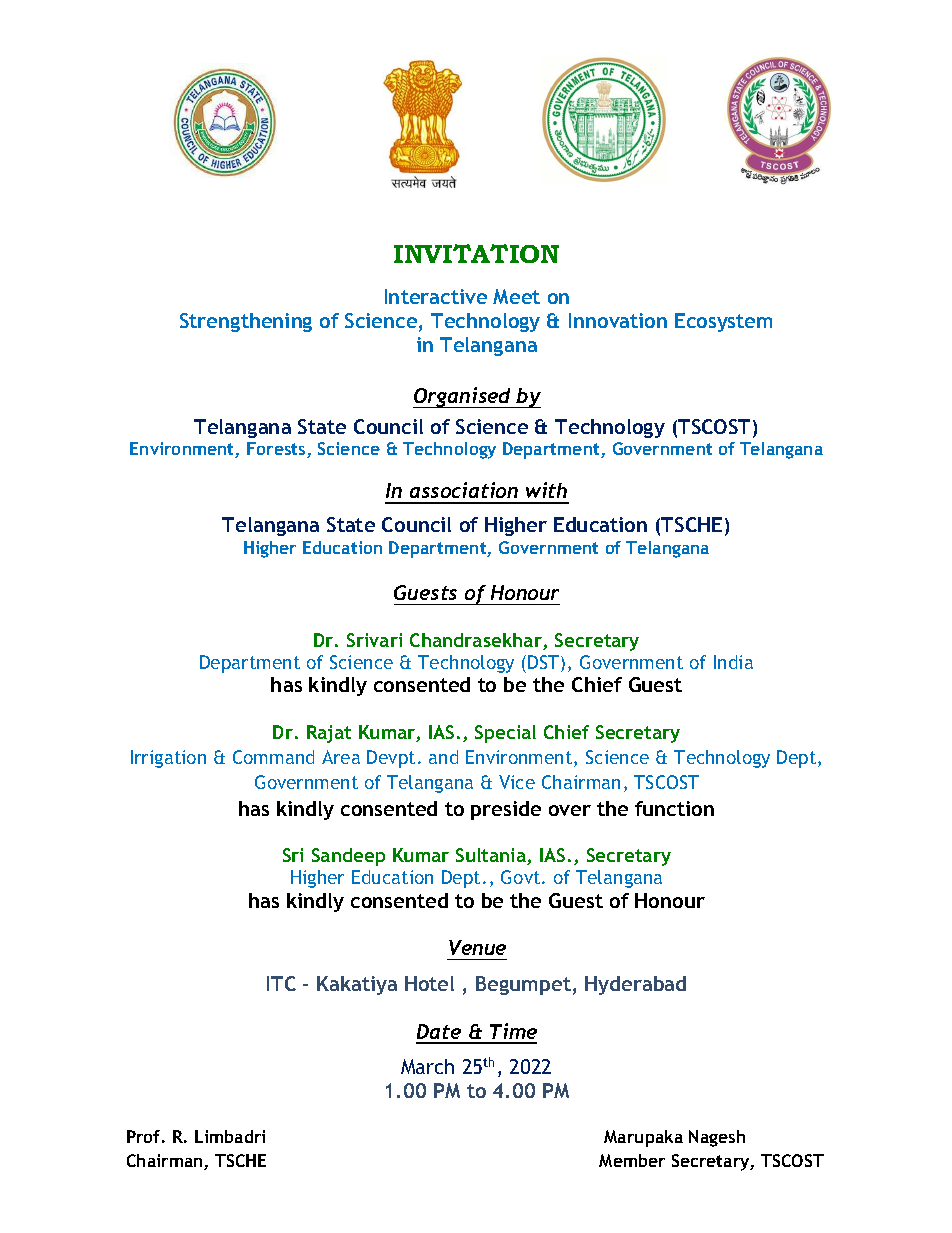 The width and height of the screenshot is (952, 1233). Describe the element at coordinates (277, 450) in the screenshot. I see `Forests` at that location.
